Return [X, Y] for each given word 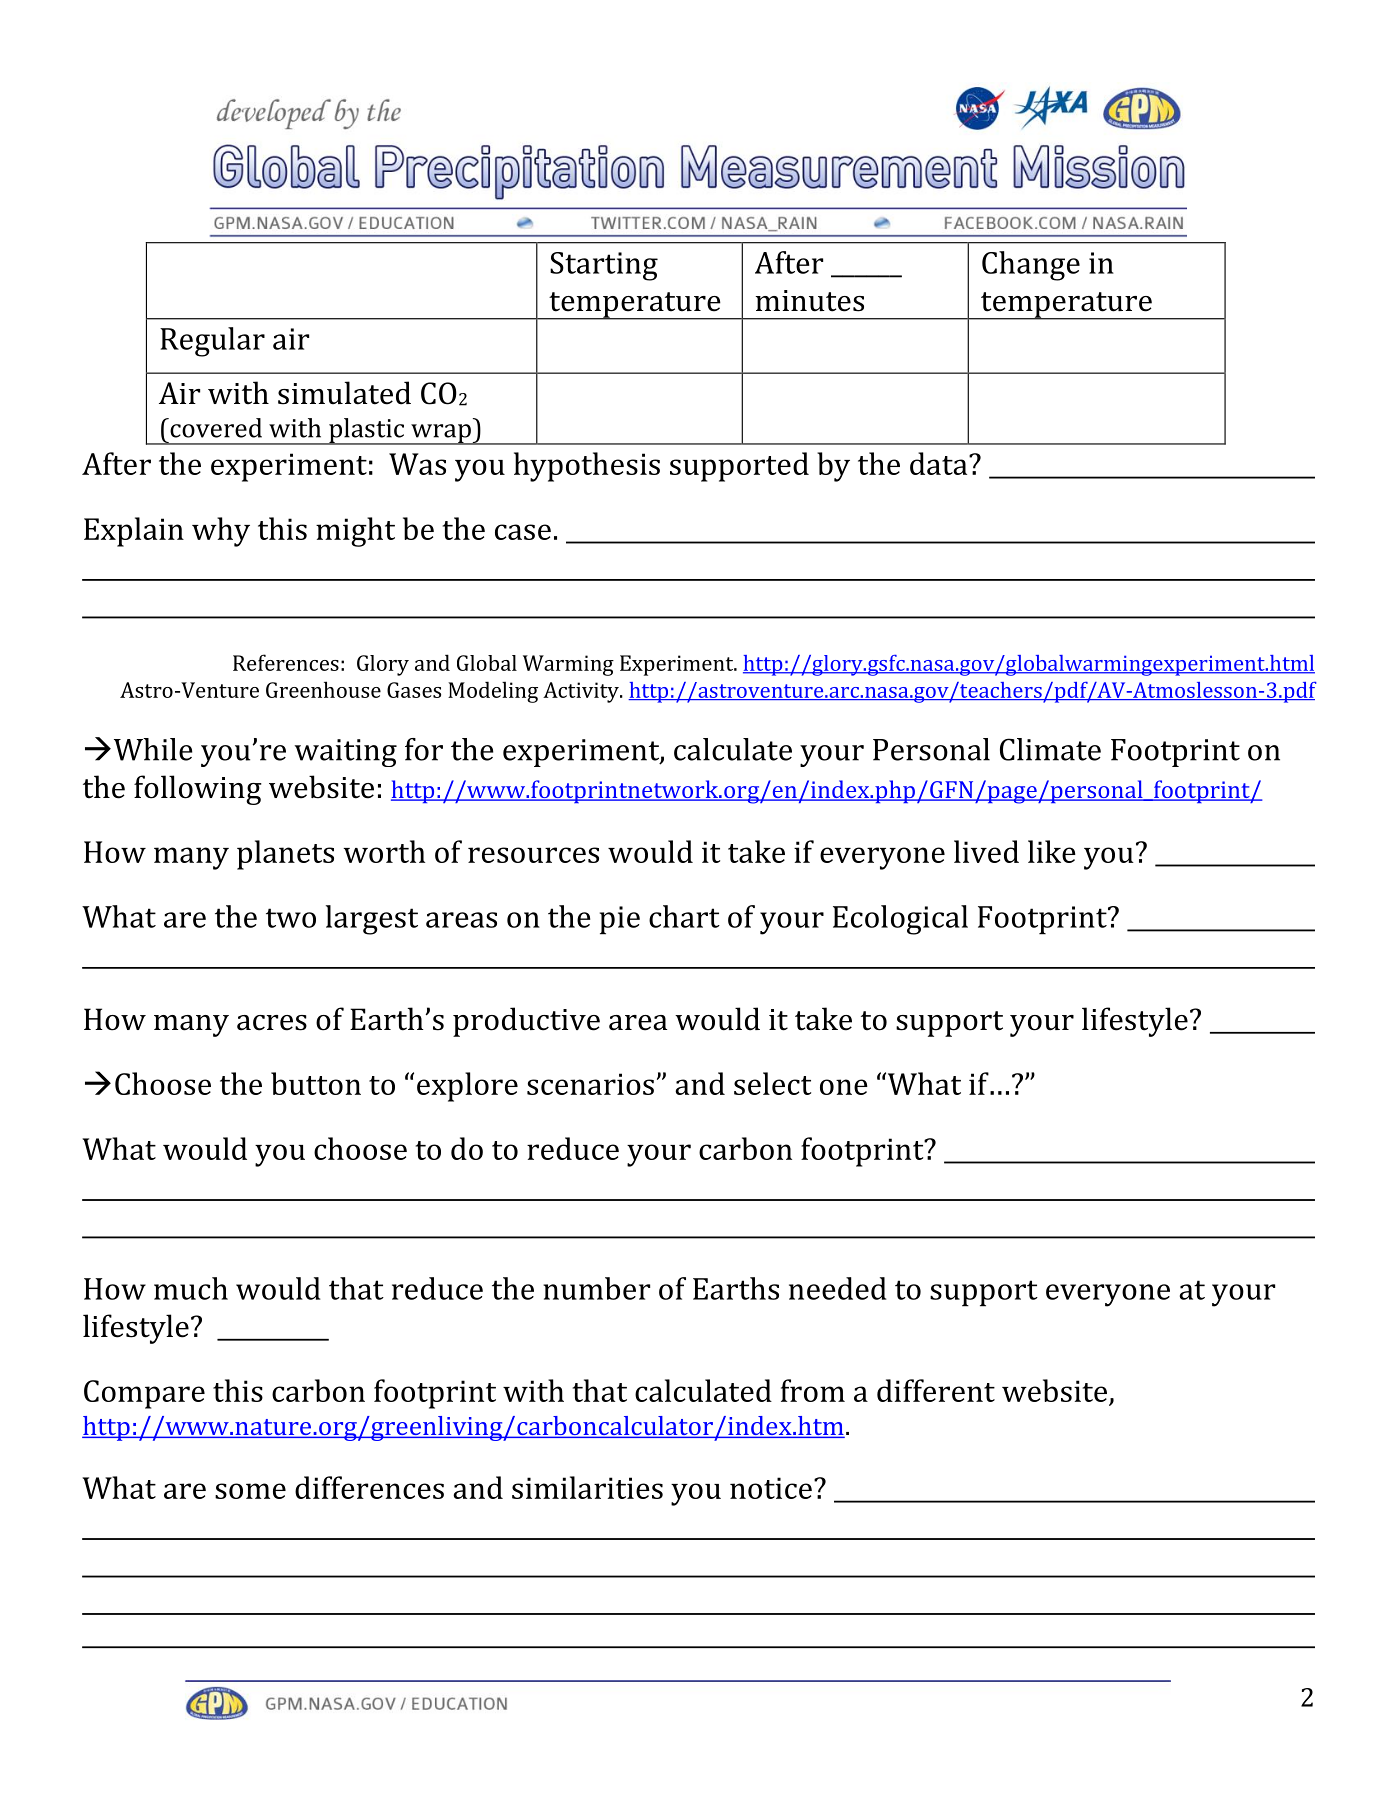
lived [986, 851]
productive [526, 1022]
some [250, 1491]
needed [837, 1288]
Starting [604, 266]
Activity [582, 692]
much [191, 1288]
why [221, 532]
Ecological [900, 920]
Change [1031, 266]
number [596, 1288]
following [198, 790]
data [940, 463]
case [523, 532]
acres [272, 1023]
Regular [212, 342]
